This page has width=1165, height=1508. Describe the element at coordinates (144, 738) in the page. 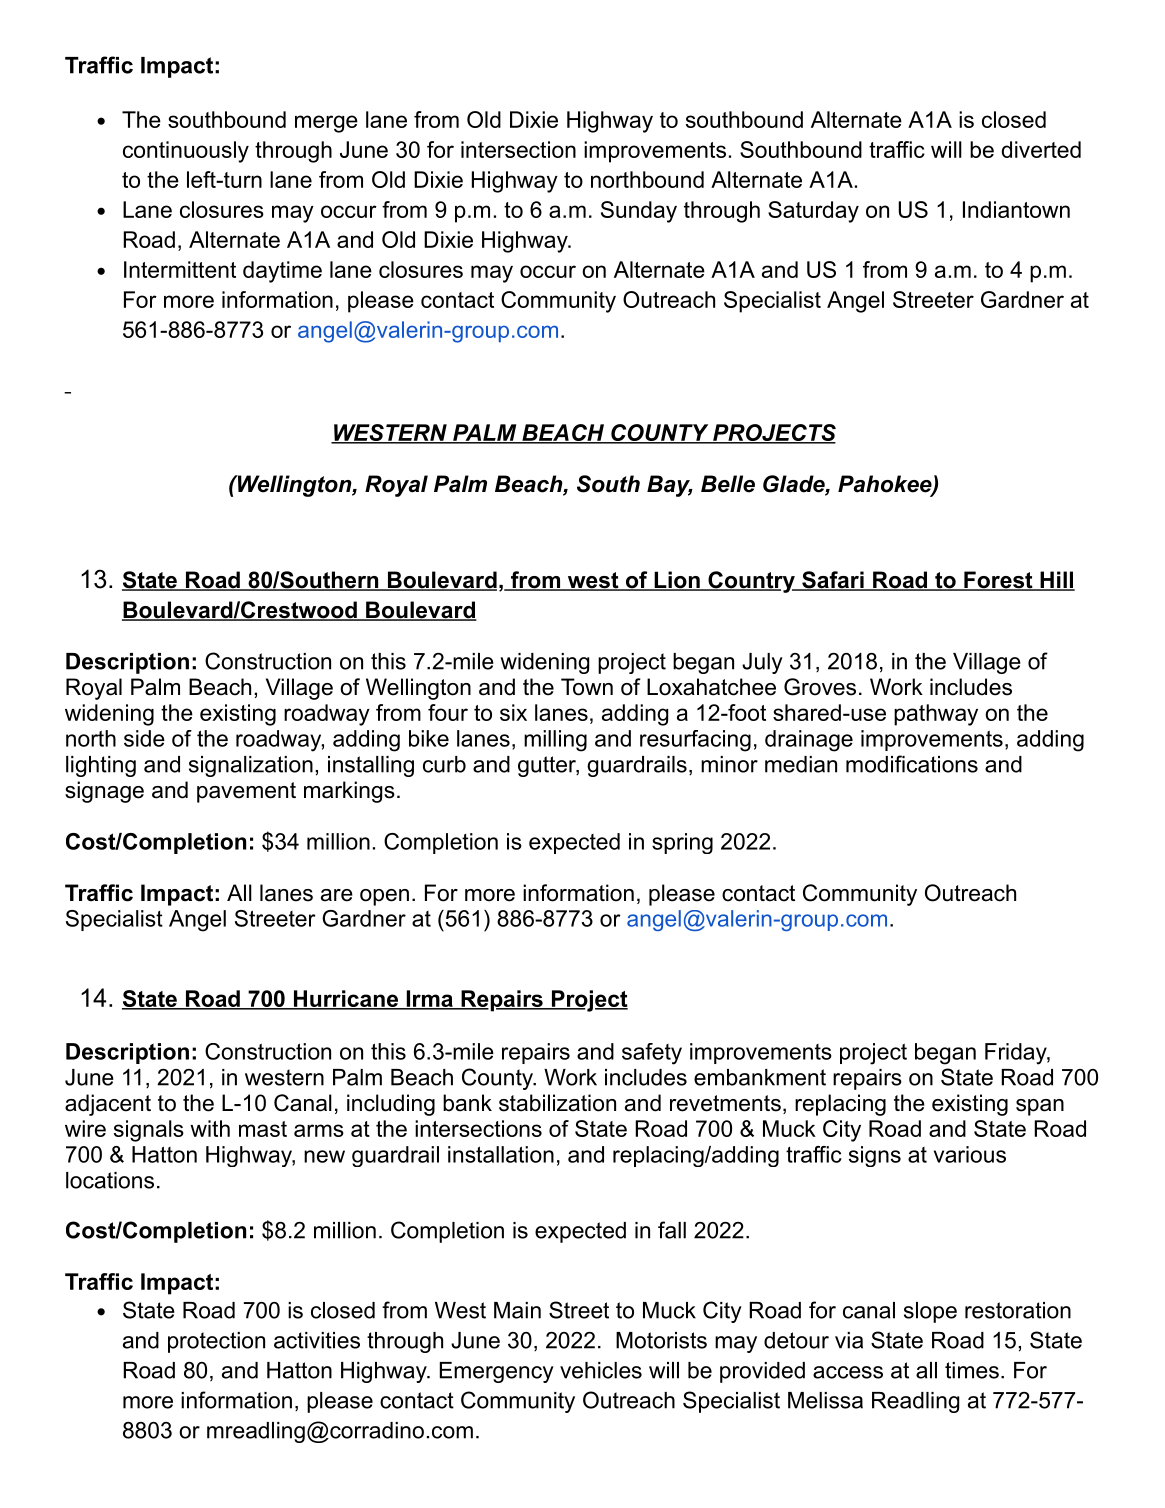

I see `side` at that location.
